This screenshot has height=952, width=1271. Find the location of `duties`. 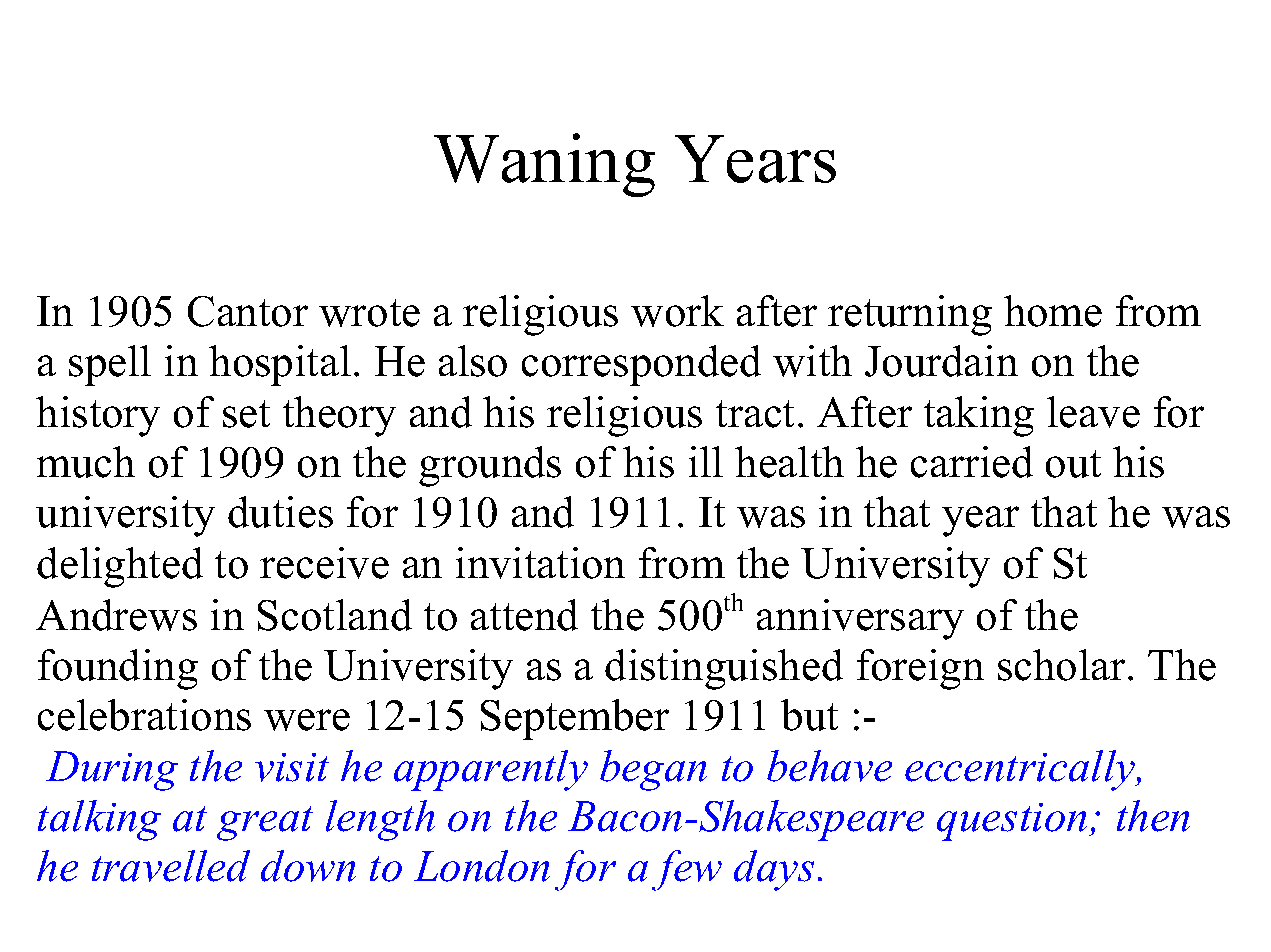

duties is located at coordinates (280, 512).
